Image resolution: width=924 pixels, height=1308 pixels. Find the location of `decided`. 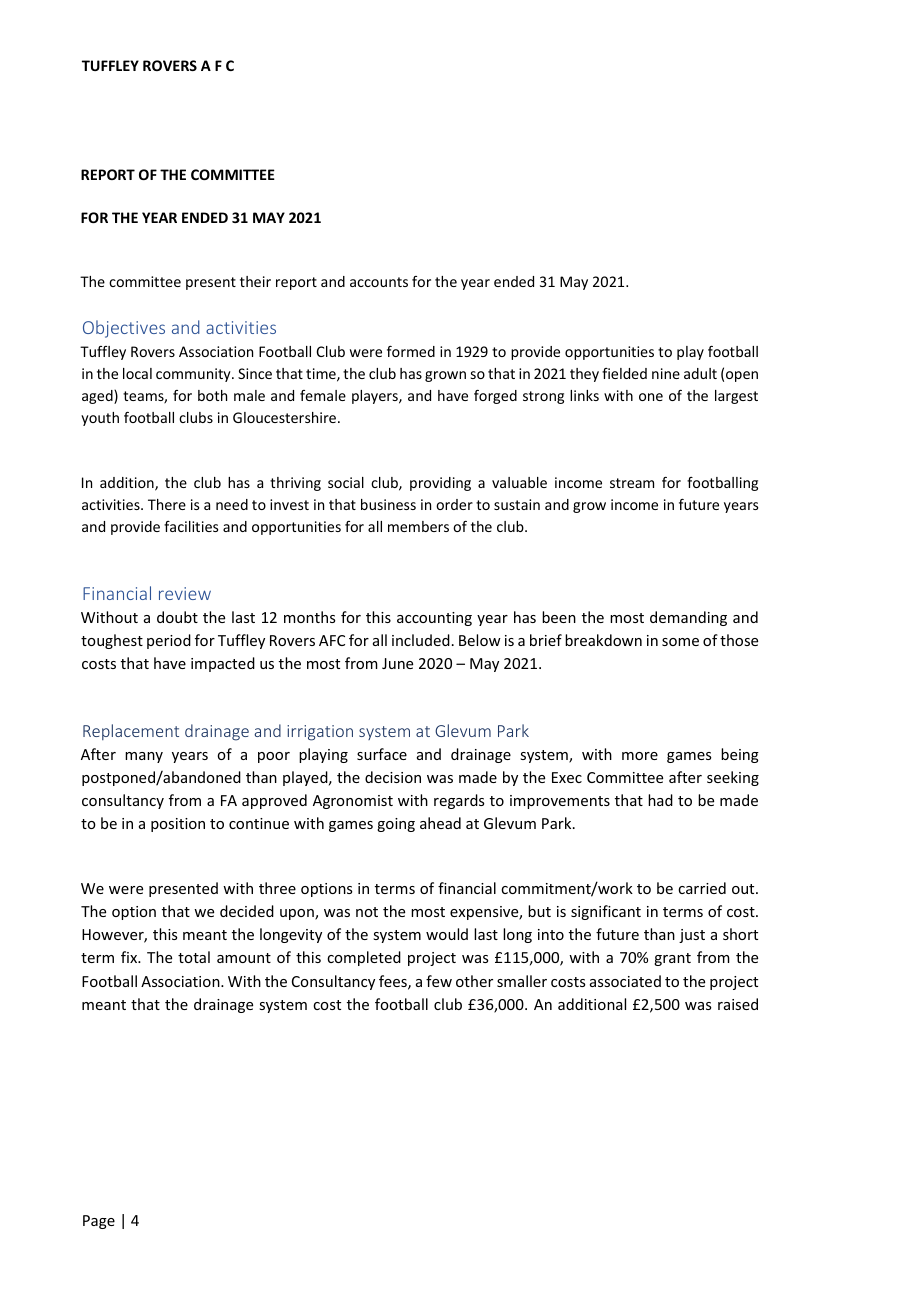

decided is located at coordinates (247, 911).
